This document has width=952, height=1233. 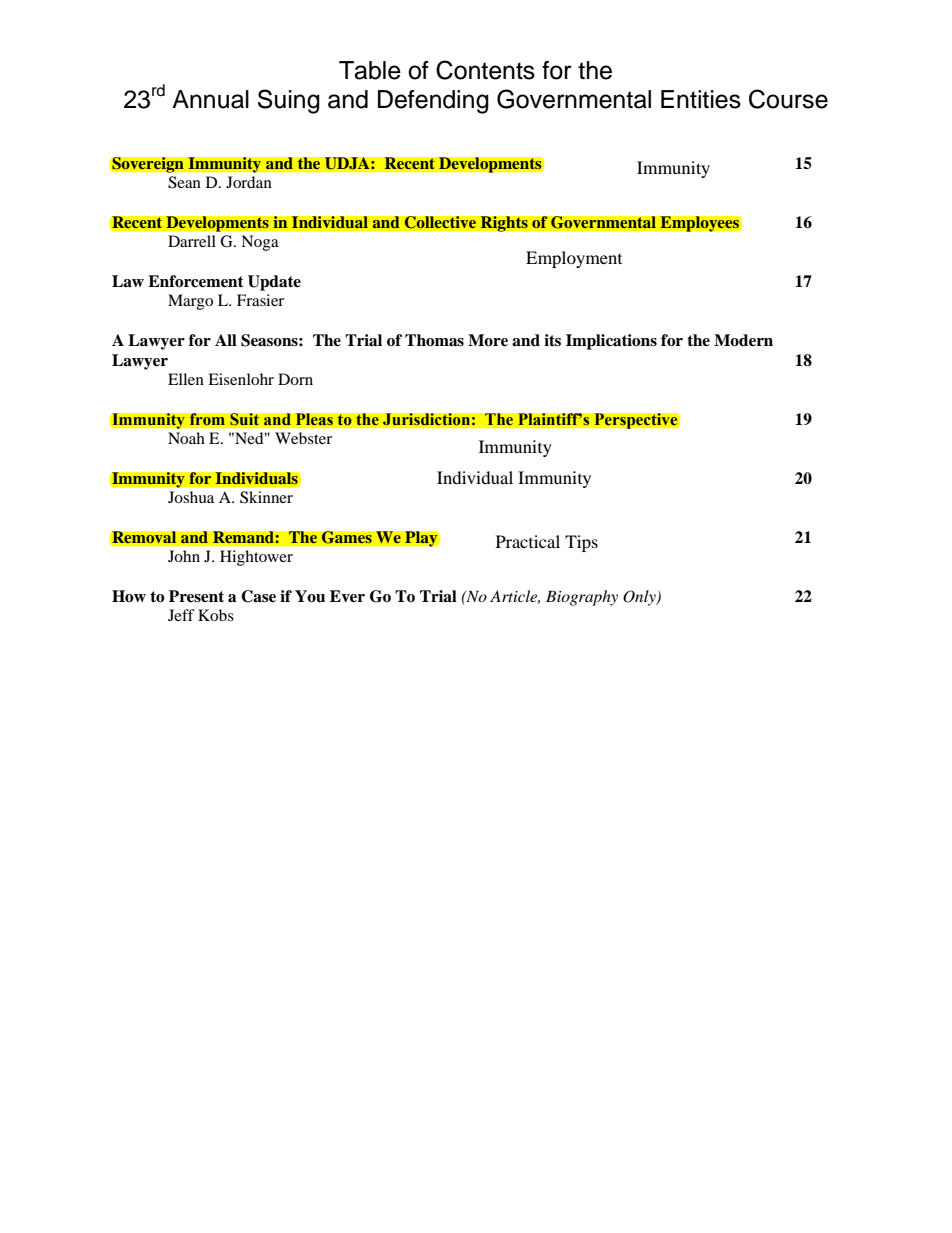 What do you see at coordinates (743, 340) in the document?
I see `Modern` at bounding box center [743, 340].
